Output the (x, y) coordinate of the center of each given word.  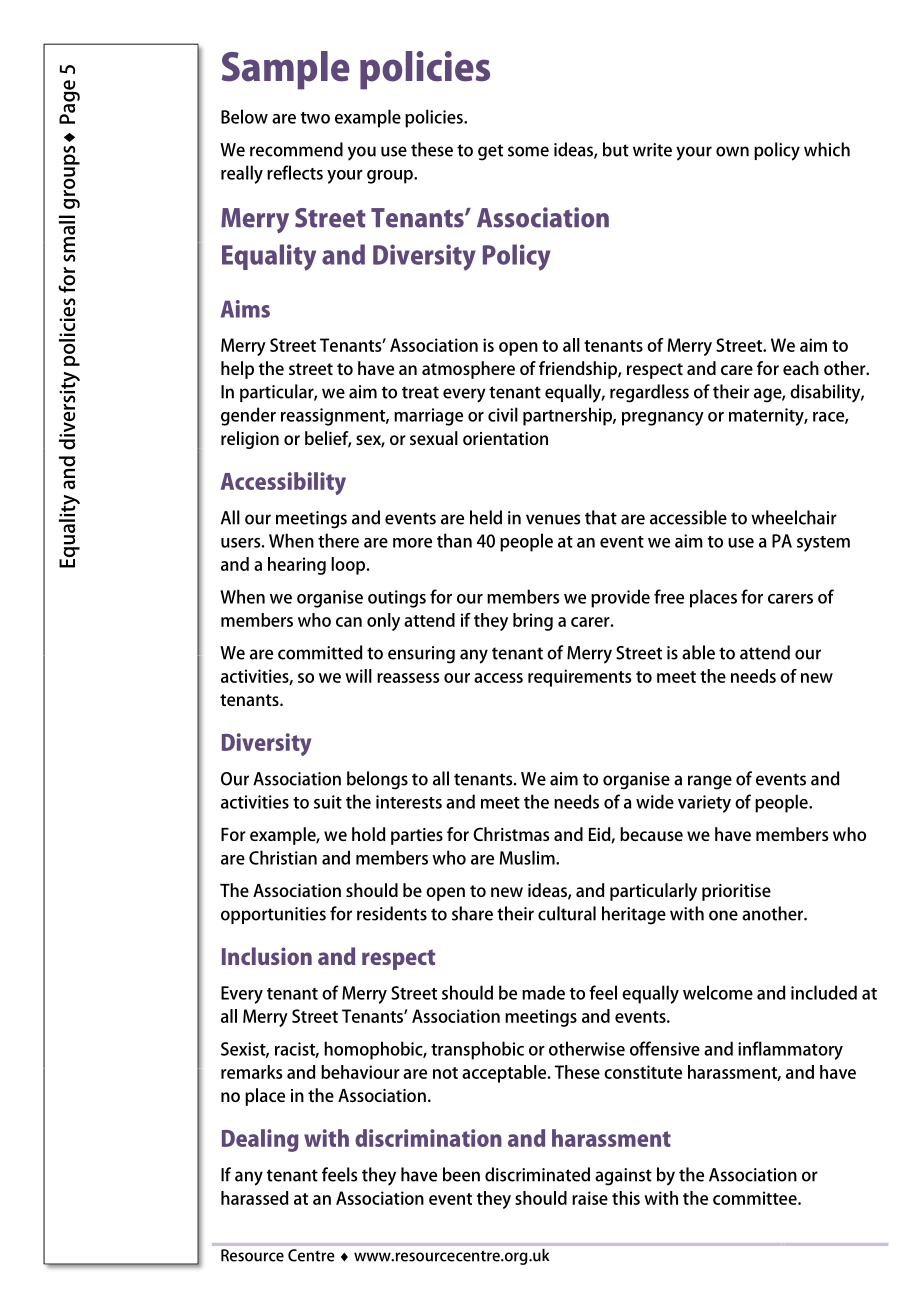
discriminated (537, 1174)
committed (320, 652)
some (528, 151)
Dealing (260, 1140)
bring (533, 622)
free (669, 596)
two (315, 118)
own (732, 151)
